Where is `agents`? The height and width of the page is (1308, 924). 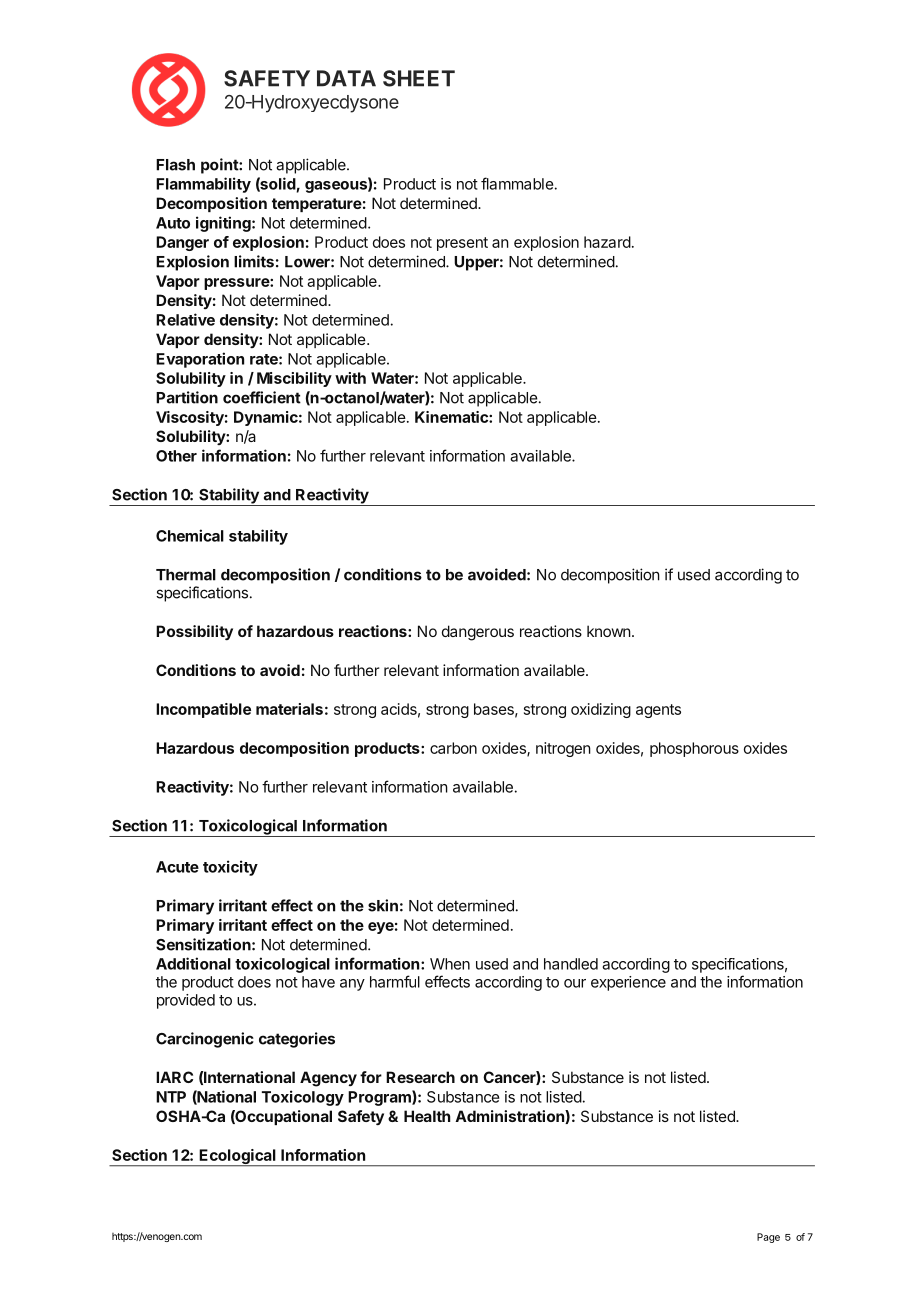 agents is located at coordinates (658, 711).
